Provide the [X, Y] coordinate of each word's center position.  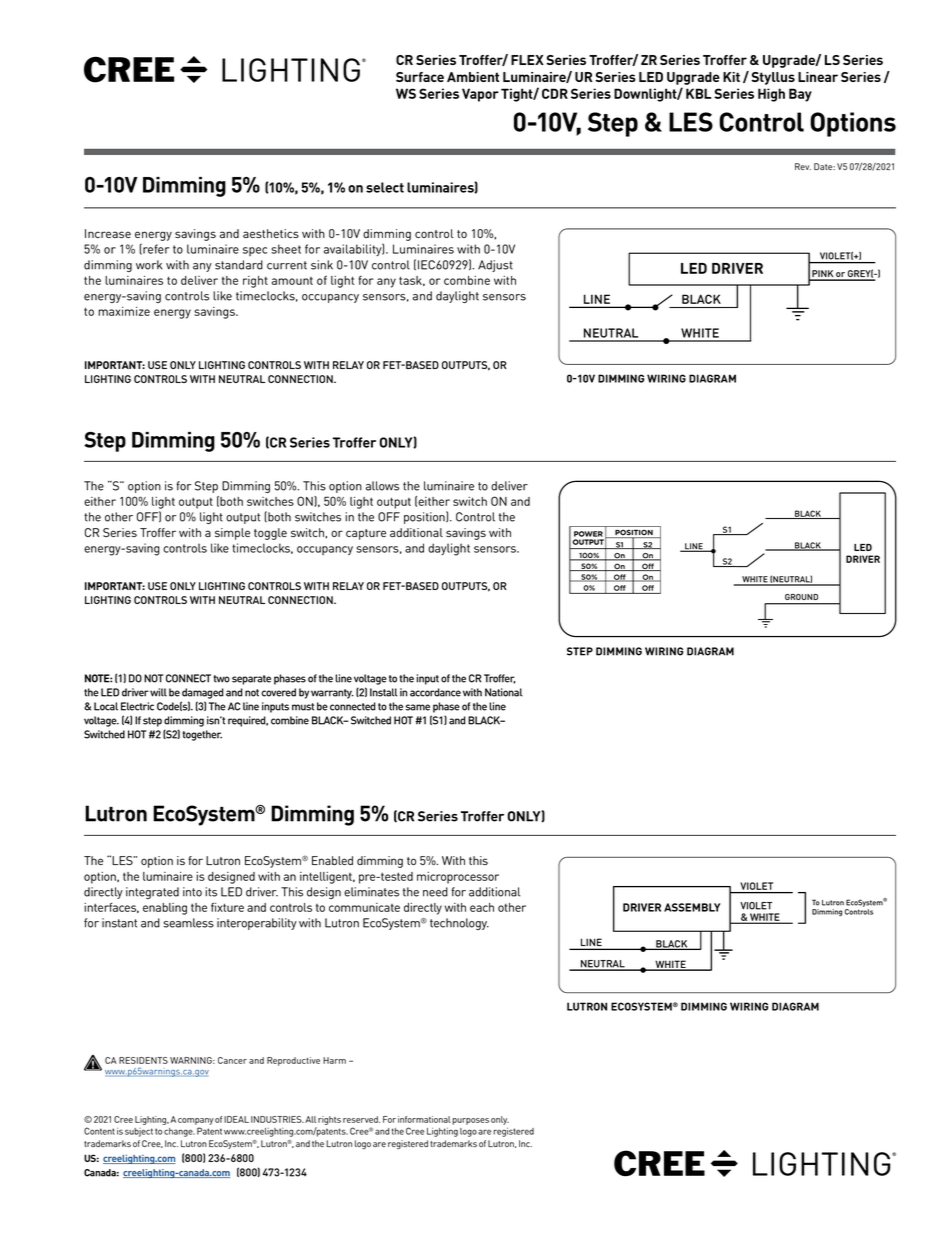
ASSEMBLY [692, 907]
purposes [470, 1121]
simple [232, 534]
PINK [822, 275]
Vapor [480, 95]
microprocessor [458, 878]
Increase [108, 233]
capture [366, 534]
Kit [731, 77]
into [192, 892]
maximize [124, 311]
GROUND [801, 597]
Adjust [495, 266]
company [196, 1121]
